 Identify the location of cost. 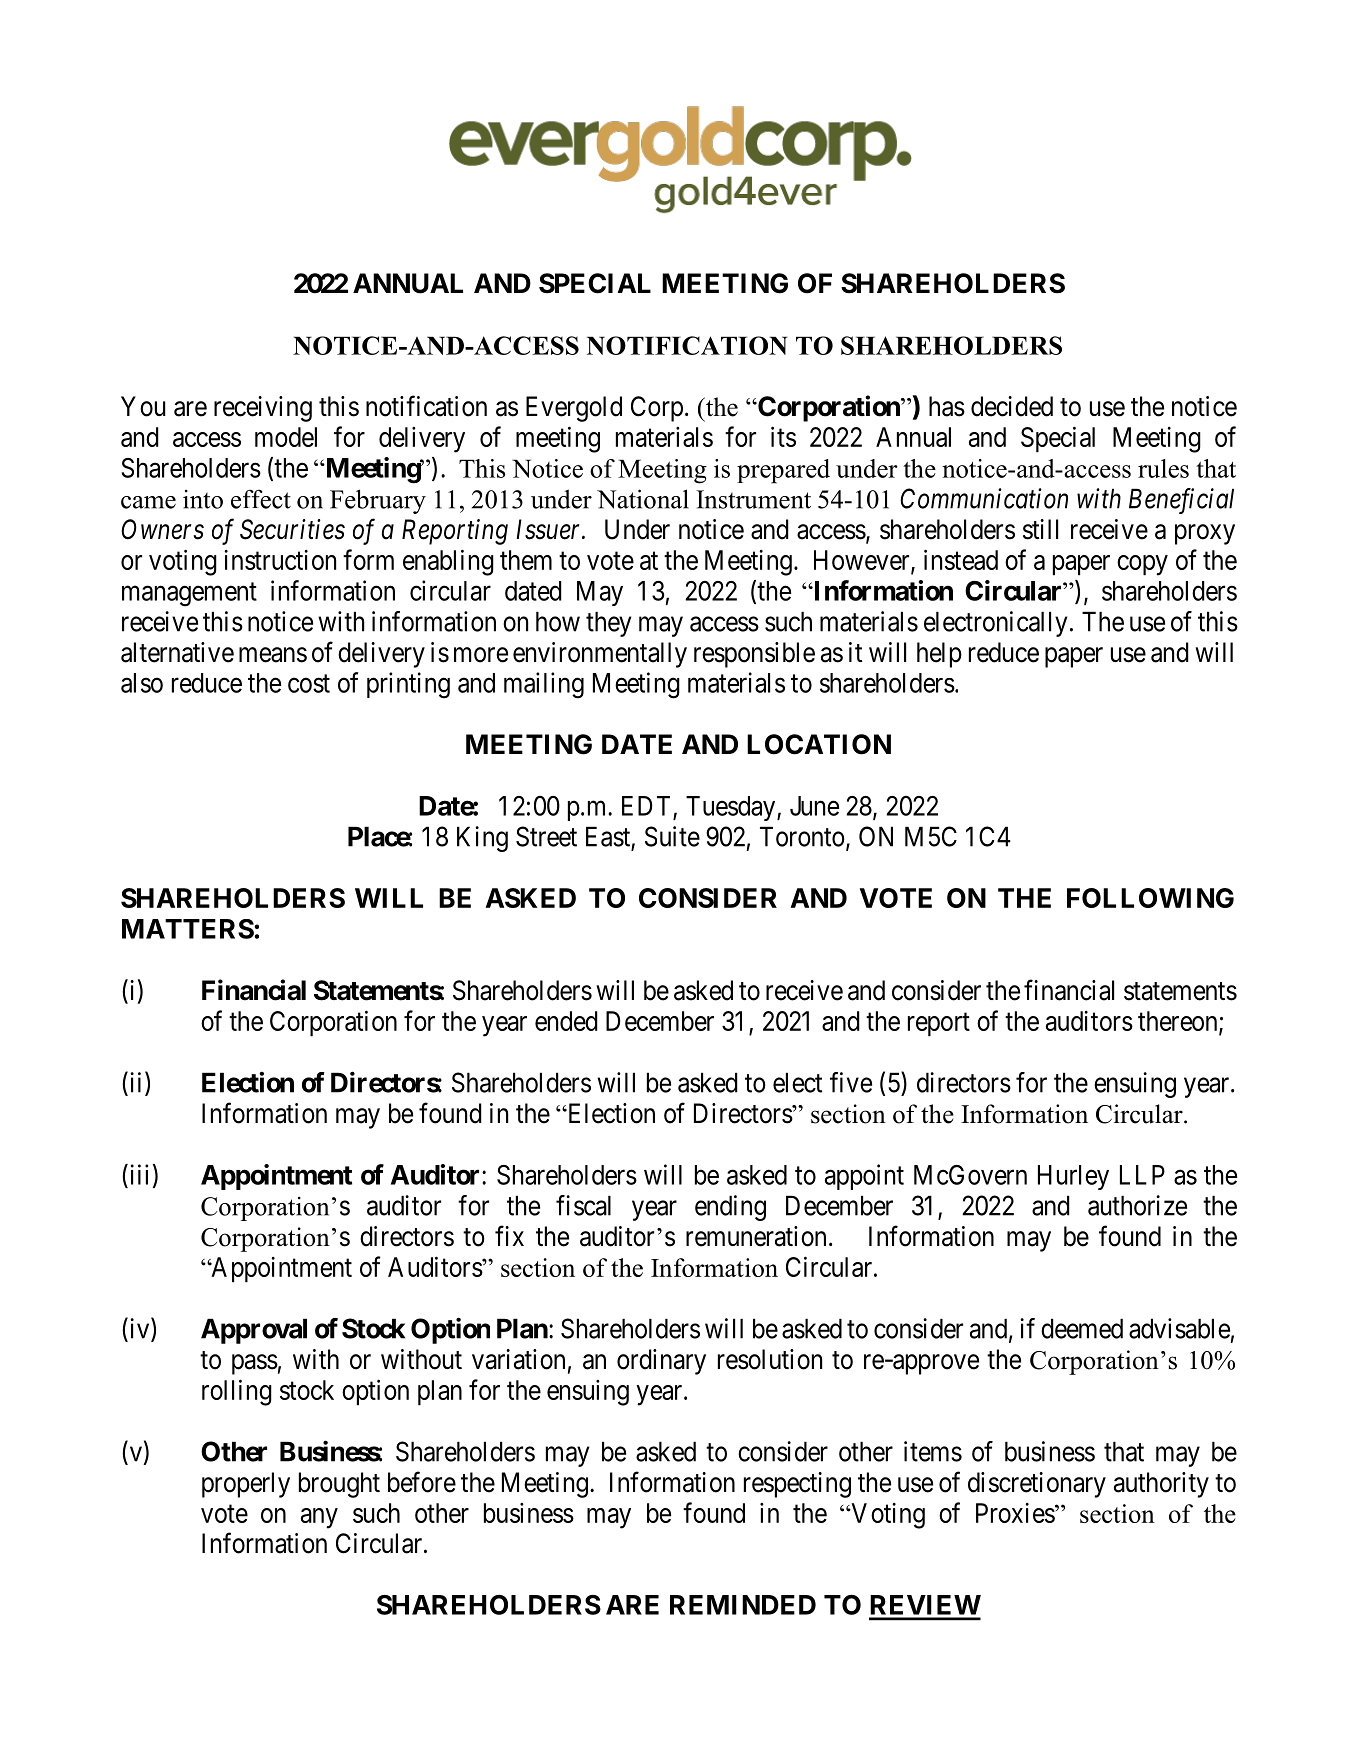
(309, 684).
